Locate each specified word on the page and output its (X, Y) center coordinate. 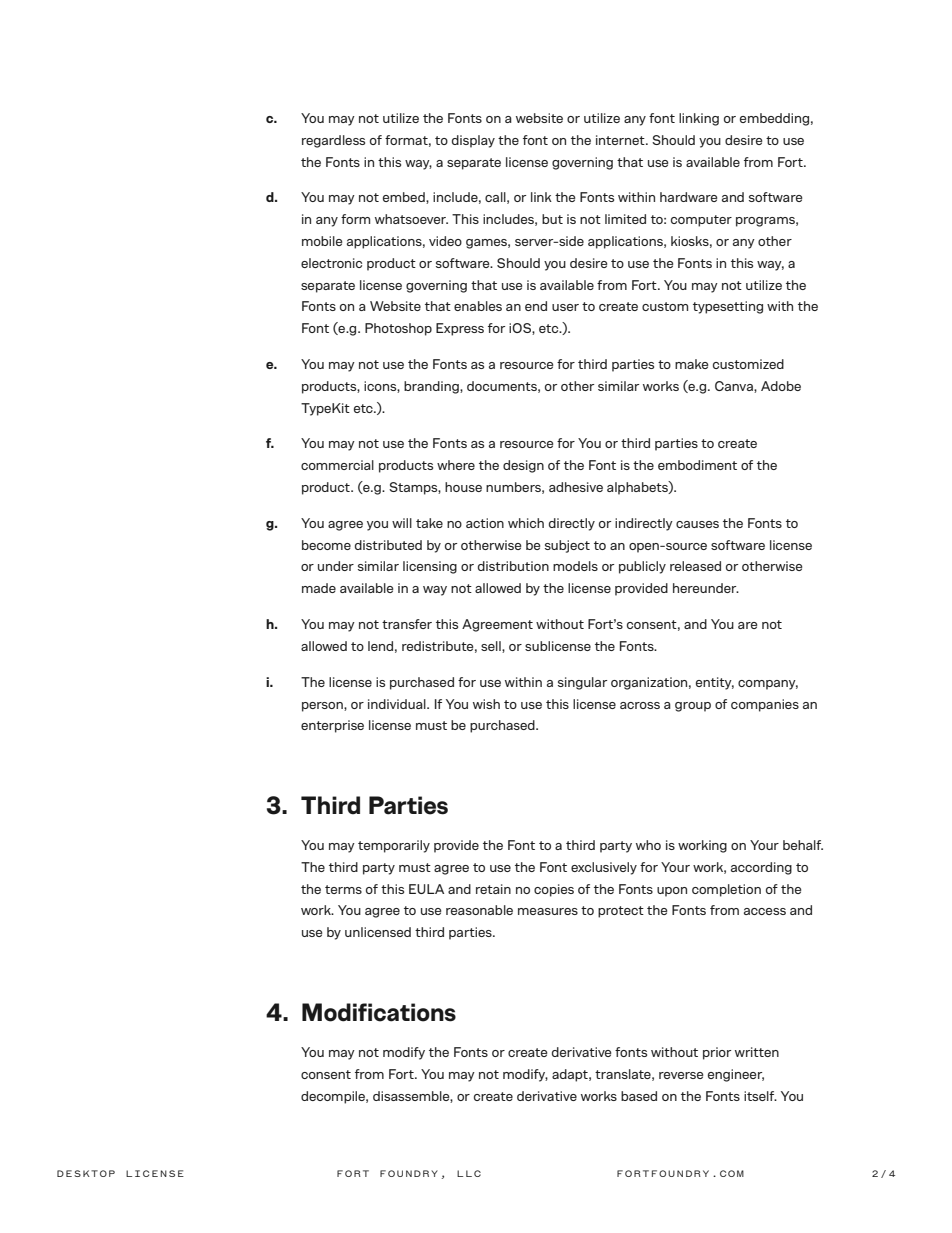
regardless (333, 141)
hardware (688, 197)
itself (760, 1096)
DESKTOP (86, 1173)
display (473, 141)
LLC (469, 1173)
